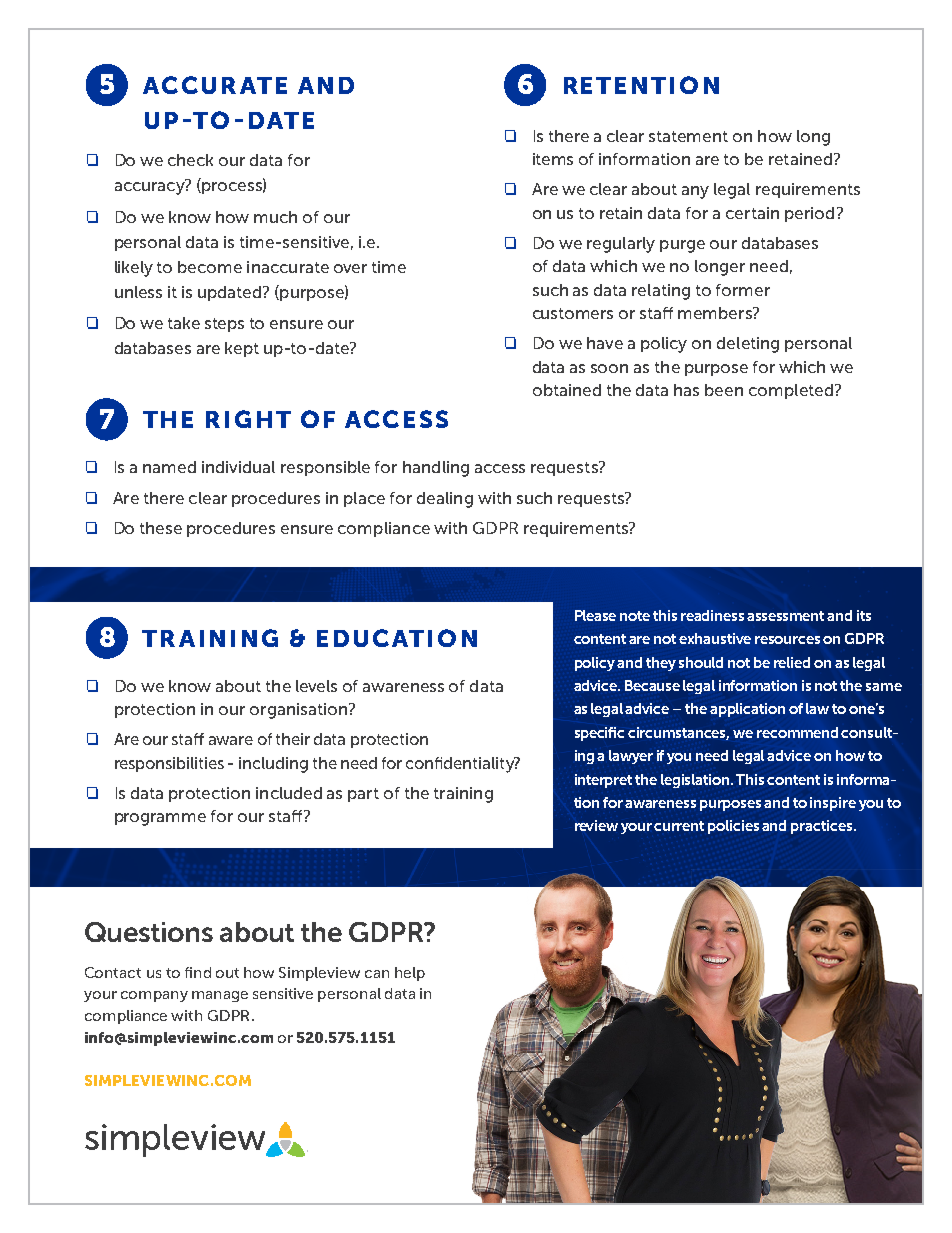  I want to click on their, so click(293, 739).
